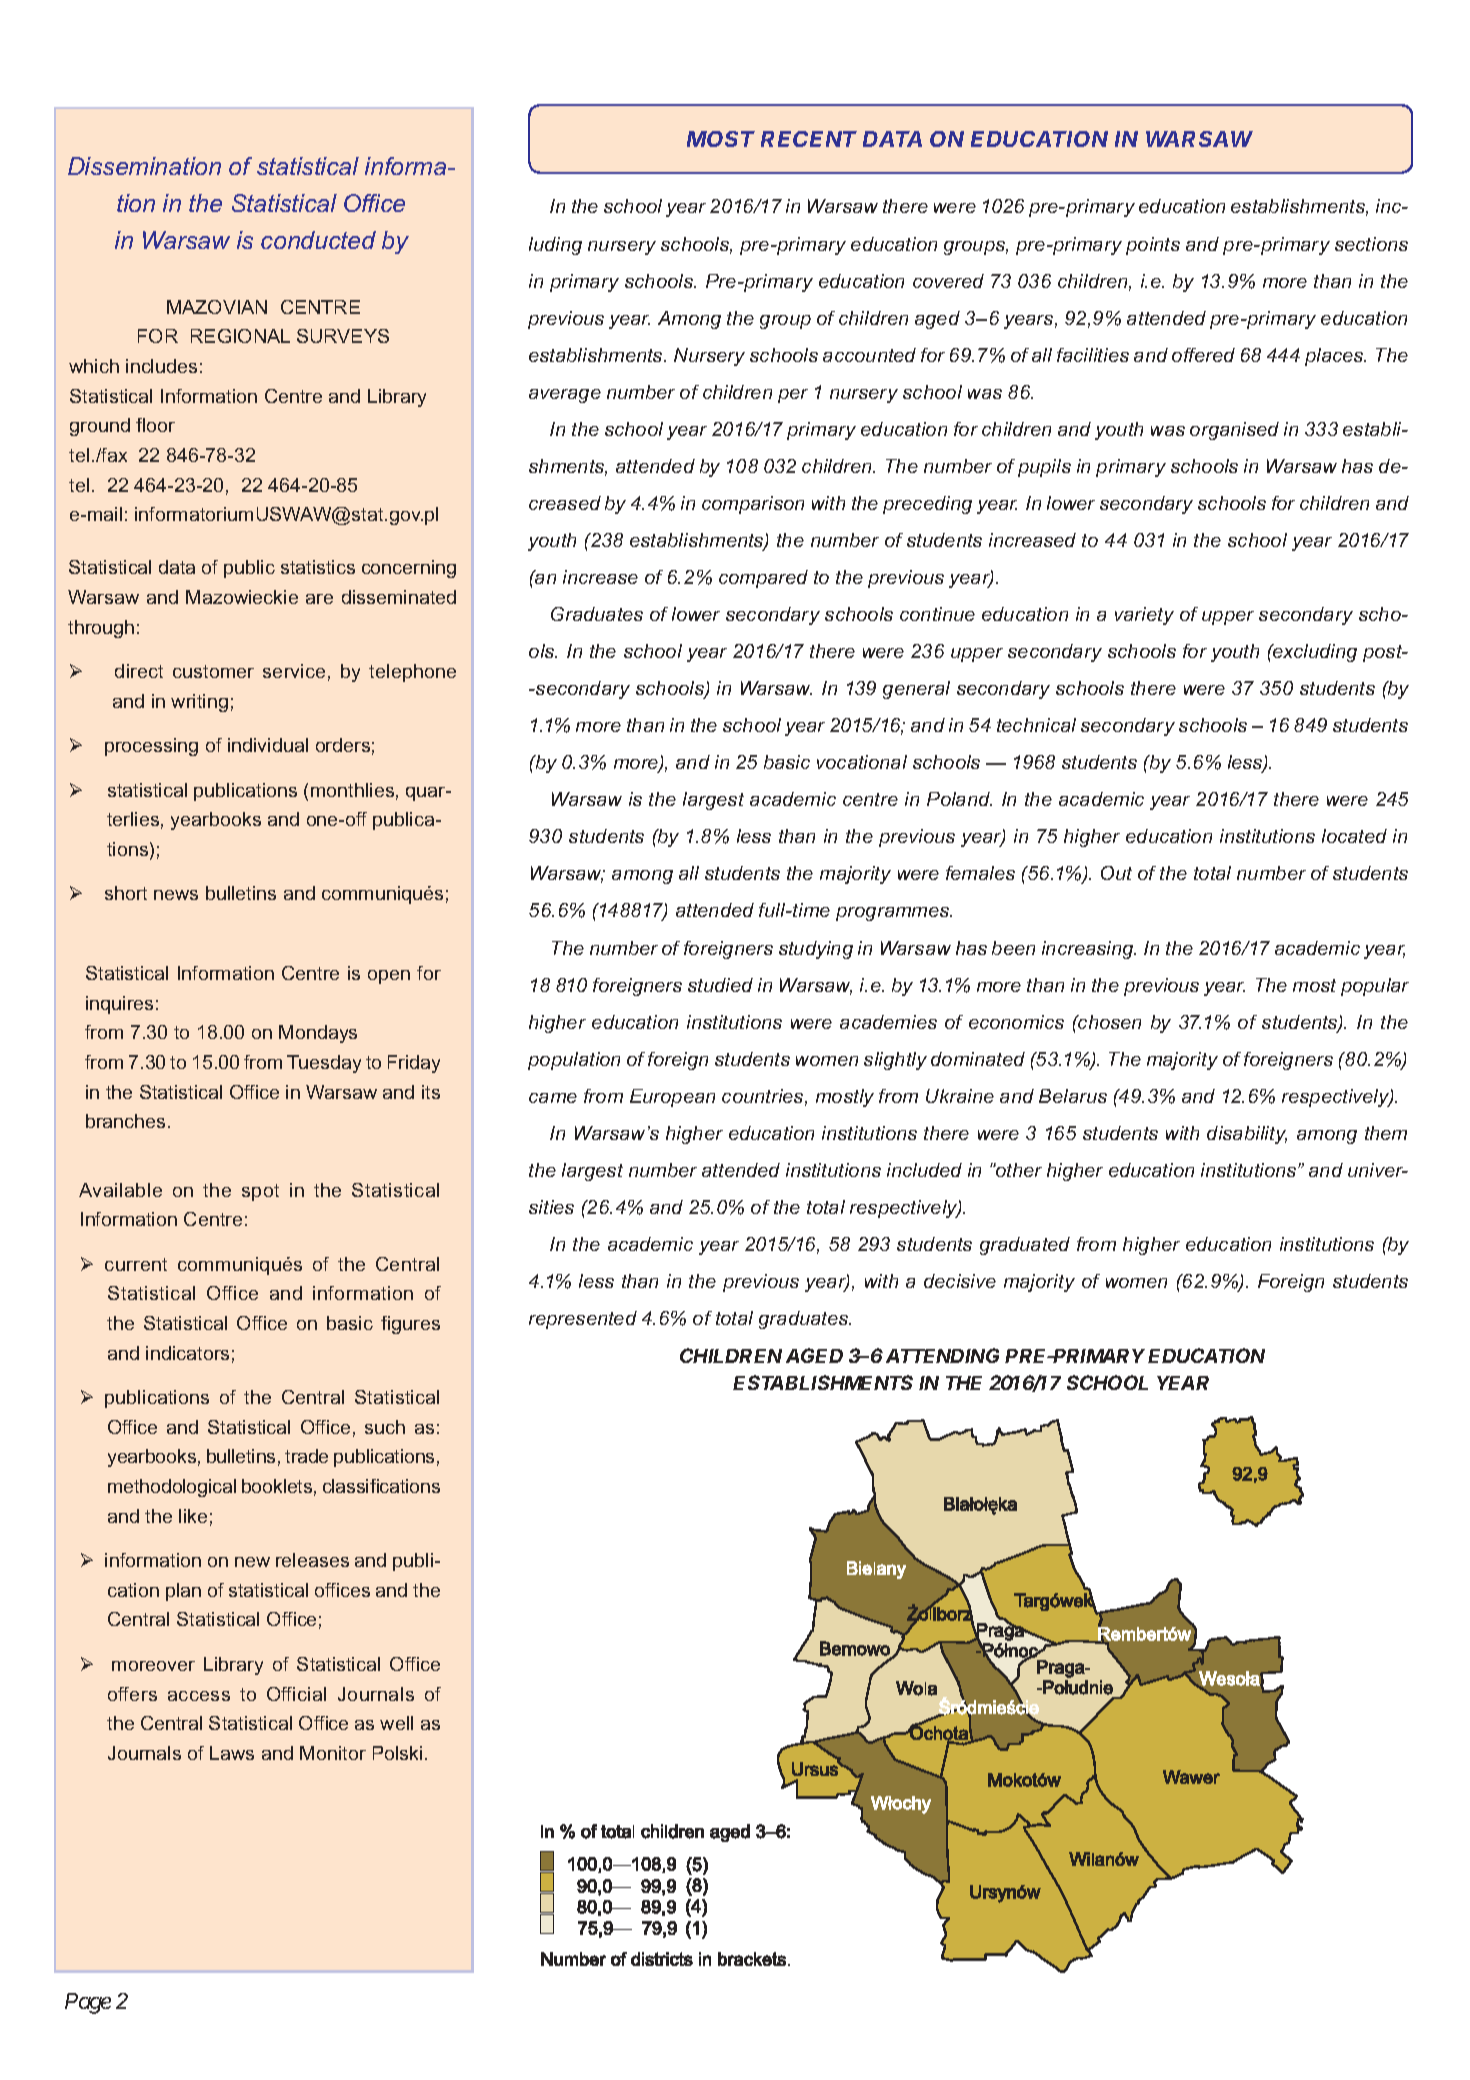  What do you see at coordinates (1153, 246) in the screenshot?
I see `points` at bounding box center [1153, 246].
